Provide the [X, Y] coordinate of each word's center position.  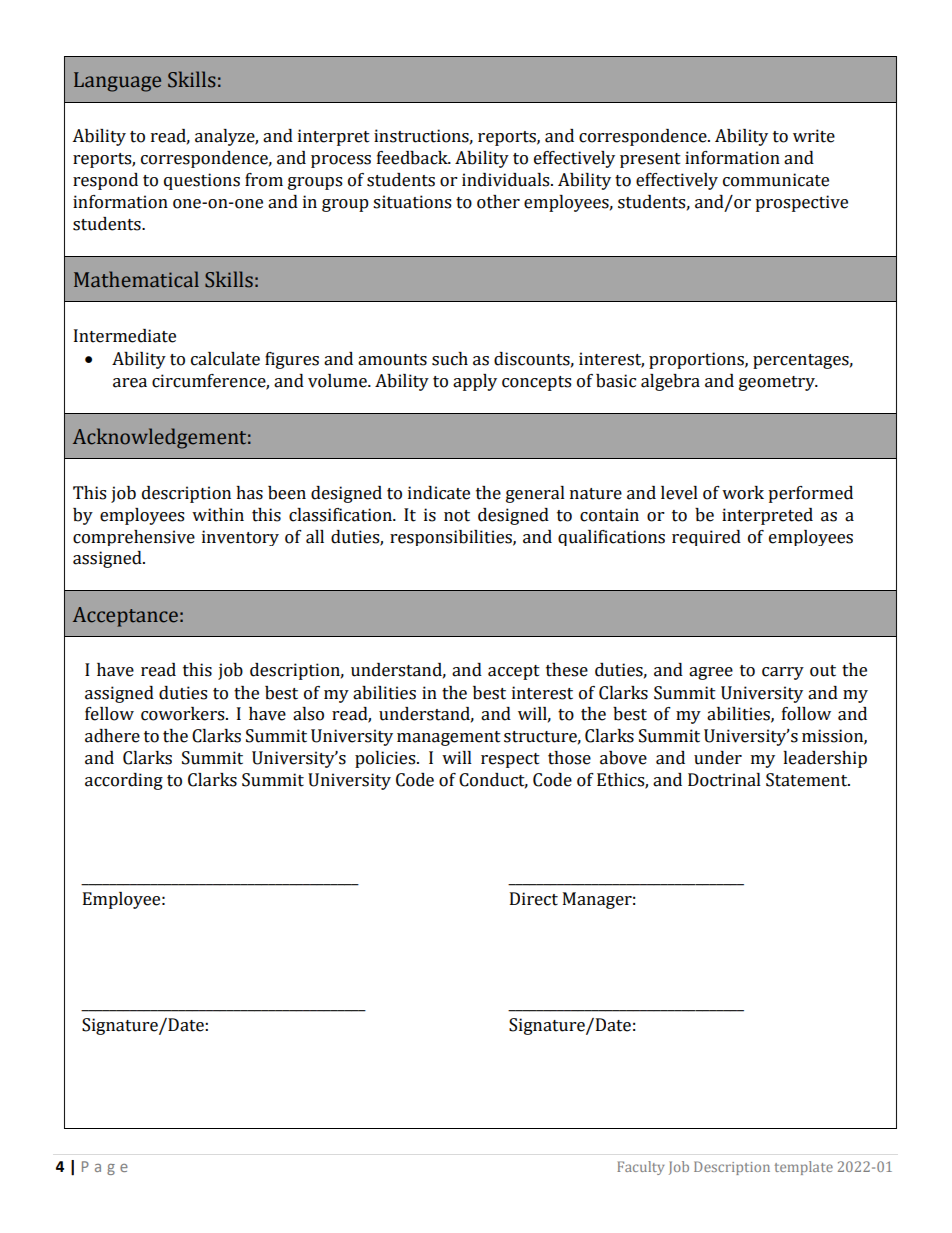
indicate [439, 493]
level [679, 493]
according [124, 781]
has [249, 493]
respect [510, 760]
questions [202, 181]
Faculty [641, 1168]
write [814, 136]
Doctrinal [724, 780]
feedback [413, 158]
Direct [534, 899]
